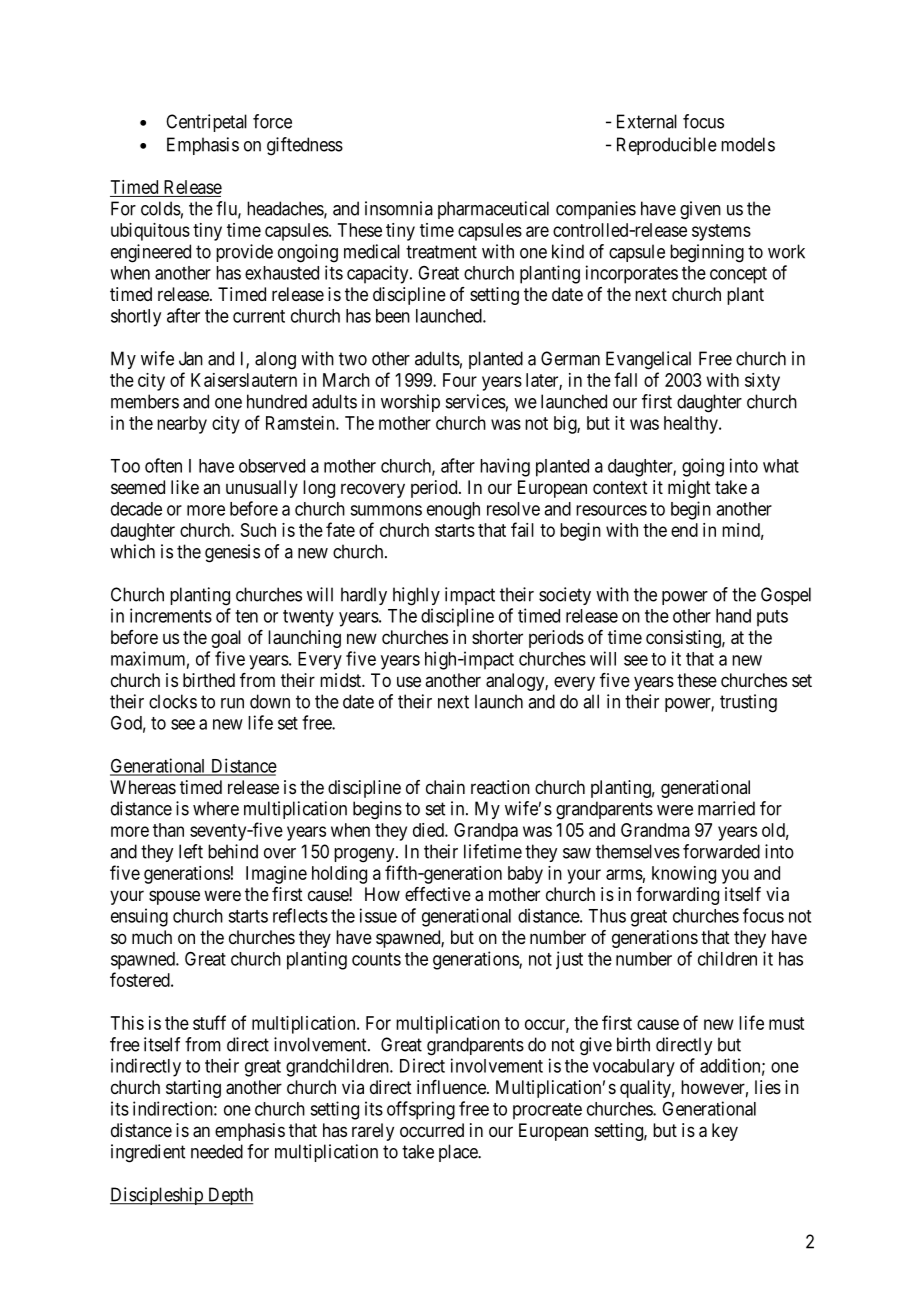 Image resolution: width=924 pixels, height=1308 pixels. What do you see at coordinates (182, 425) in the document?
I see `nearby` at bounding box center [182, 425].
